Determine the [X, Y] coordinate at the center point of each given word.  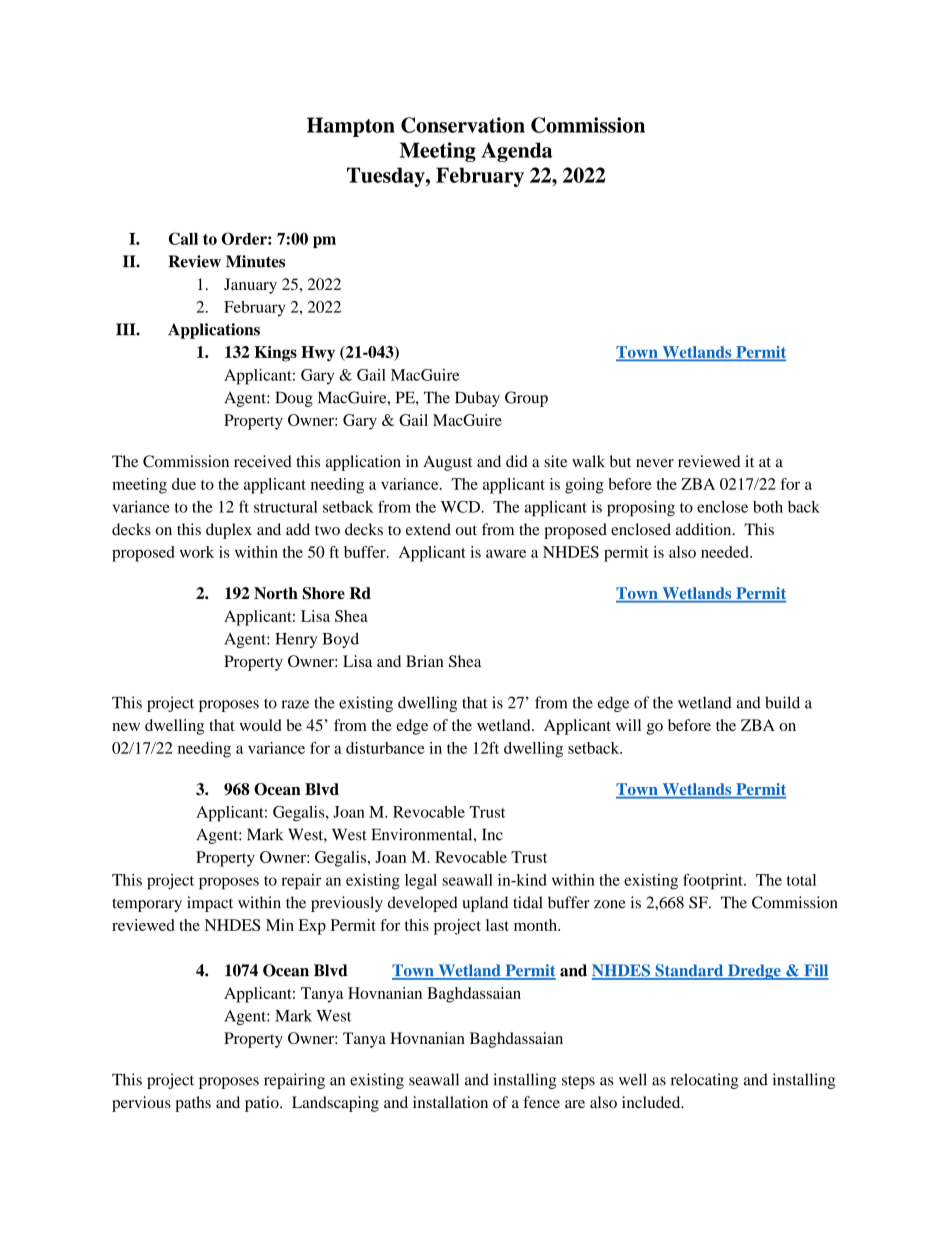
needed [726, 552]
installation [450, 1102]
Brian [425, 661]
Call [183, 238]
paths [193, 1104]
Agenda [516, 152]
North [276, 593]
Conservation [463, 125]
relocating [705, 1081]
